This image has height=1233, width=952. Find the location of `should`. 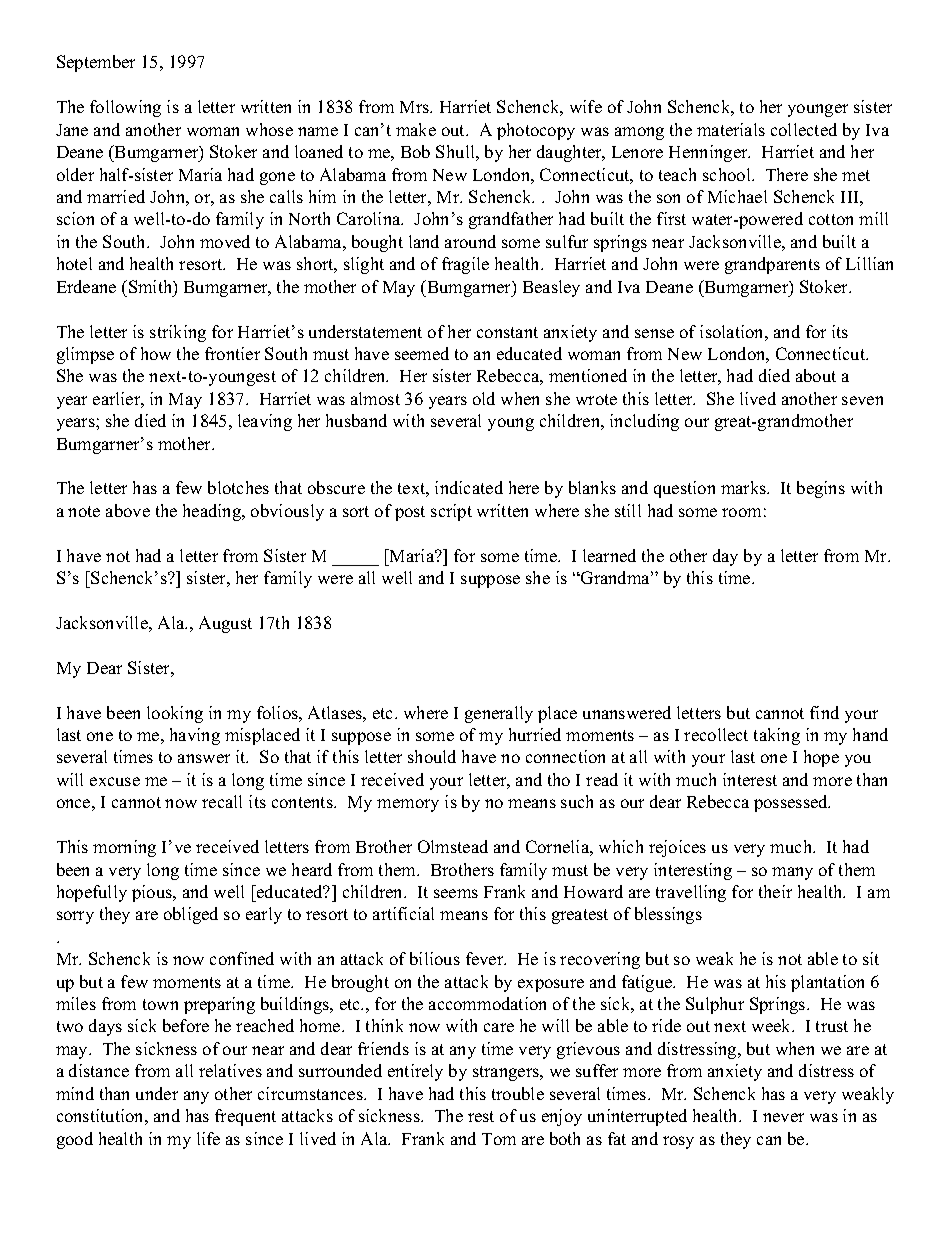

should is located at coordinates (432, 756).
